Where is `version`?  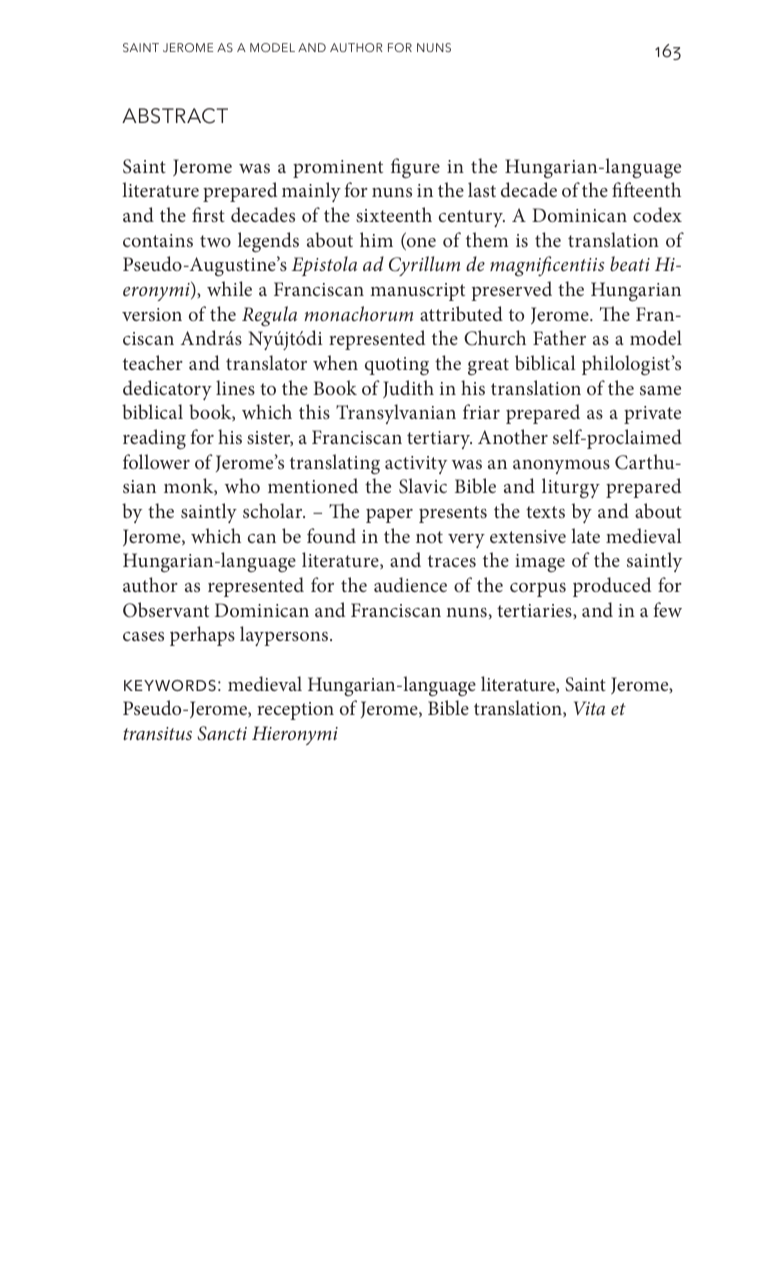 version is located at coordinates (152, 314).
